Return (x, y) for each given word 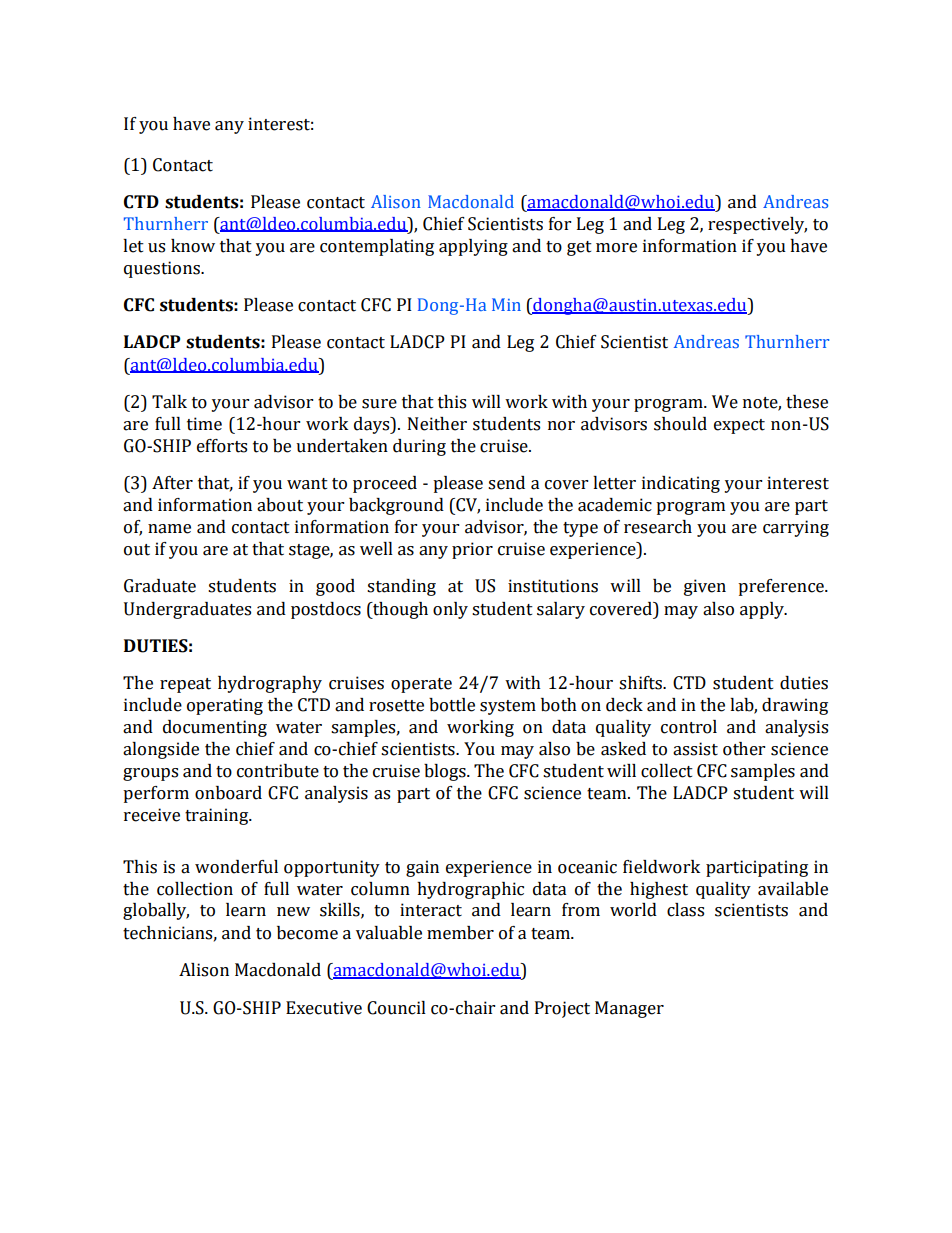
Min (506, 304)
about (280, 505)
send (506, 483)
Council (396, 1008)
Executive (324, 1008)
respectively (757, 225)
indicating (681, 484)
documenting (215, 728)
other (744, 749)
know (193, 246)
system (508, 707)
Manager (629, 1009)
